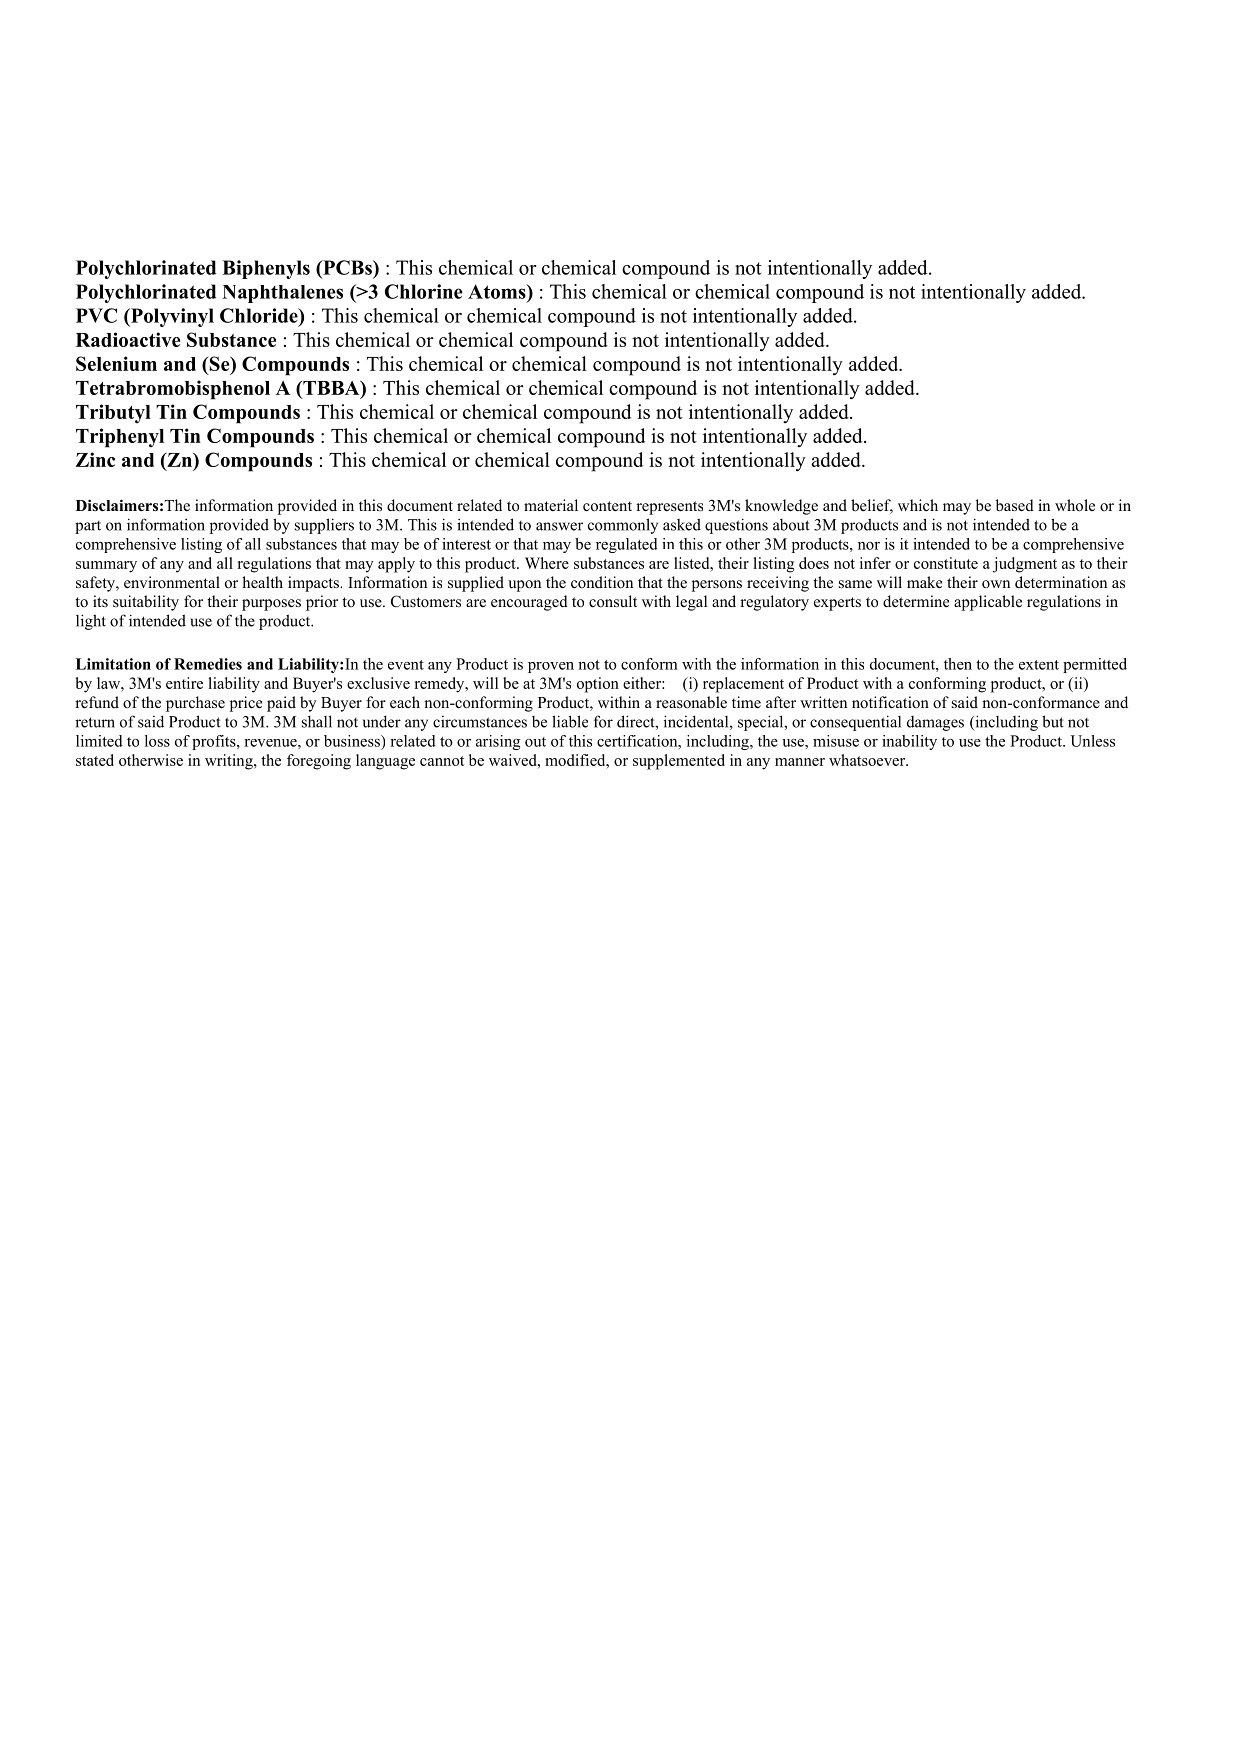 The image size is (1244, 1760). What do you see at coordinates (266, 269) in the document?
I see `Biphenyls` at bounding box center [266, 269].
